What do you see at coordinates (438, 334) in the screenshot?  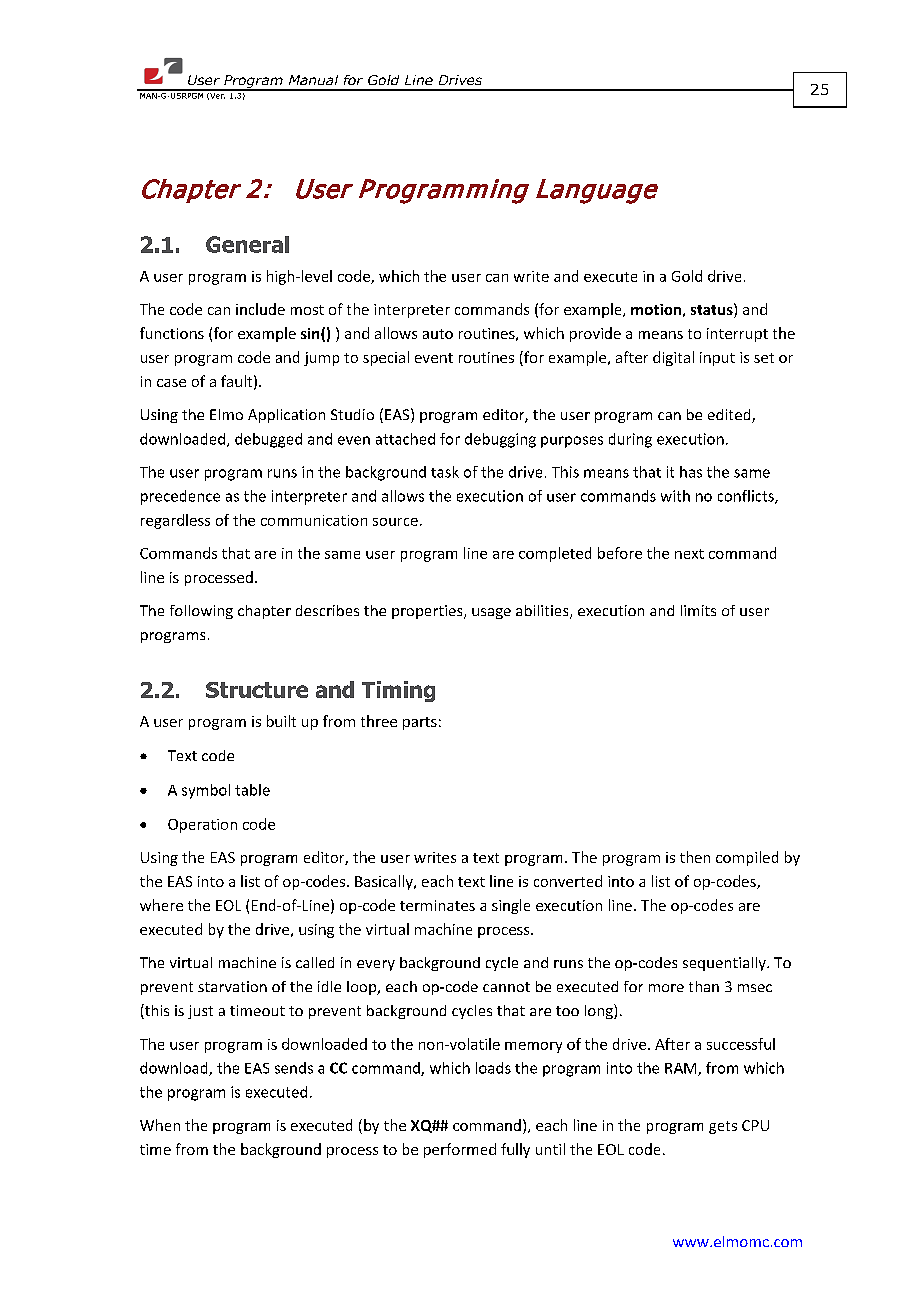 I see `auto` at bounding box center [438, 334].
